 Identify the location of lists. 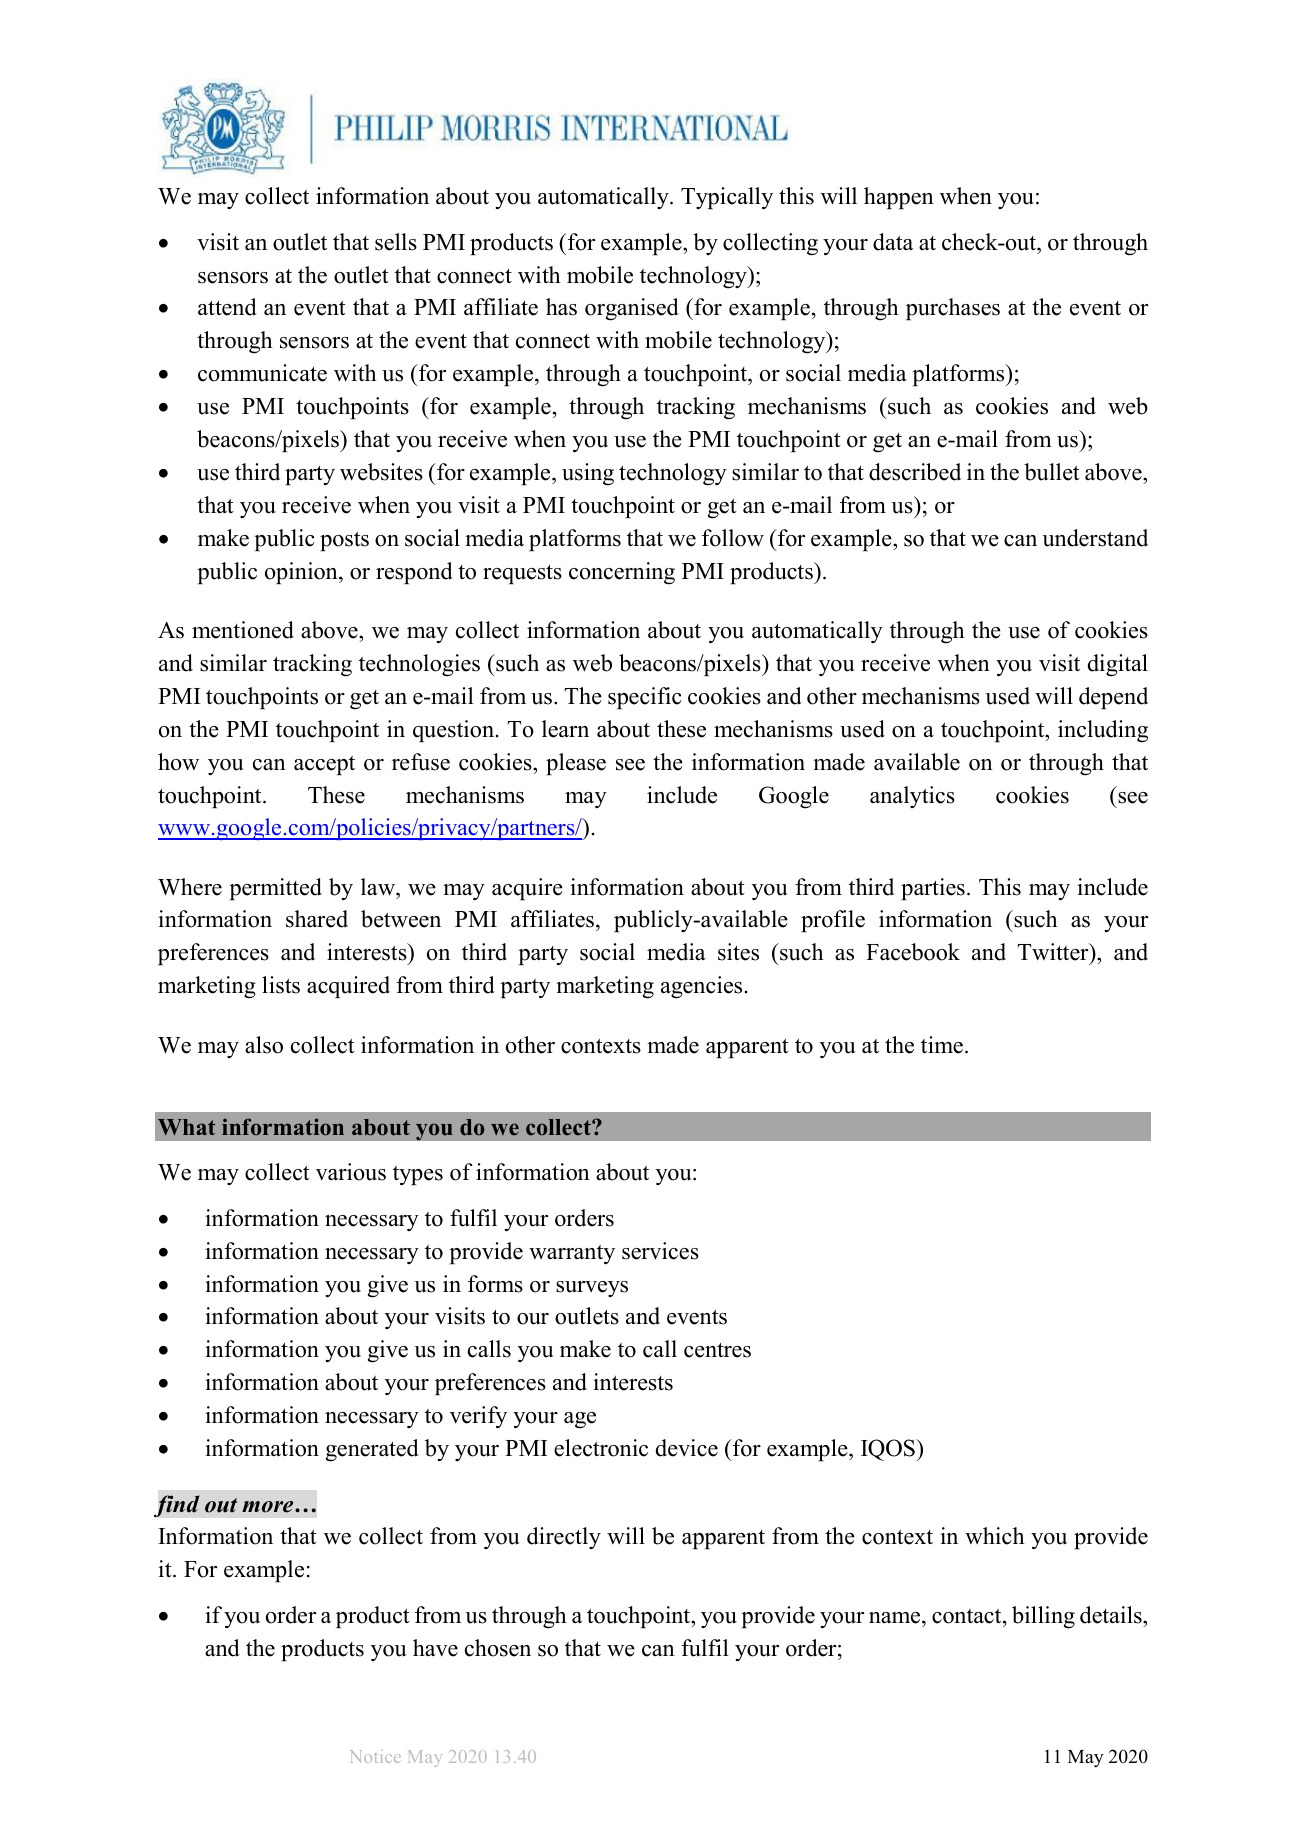
(281, 985).
